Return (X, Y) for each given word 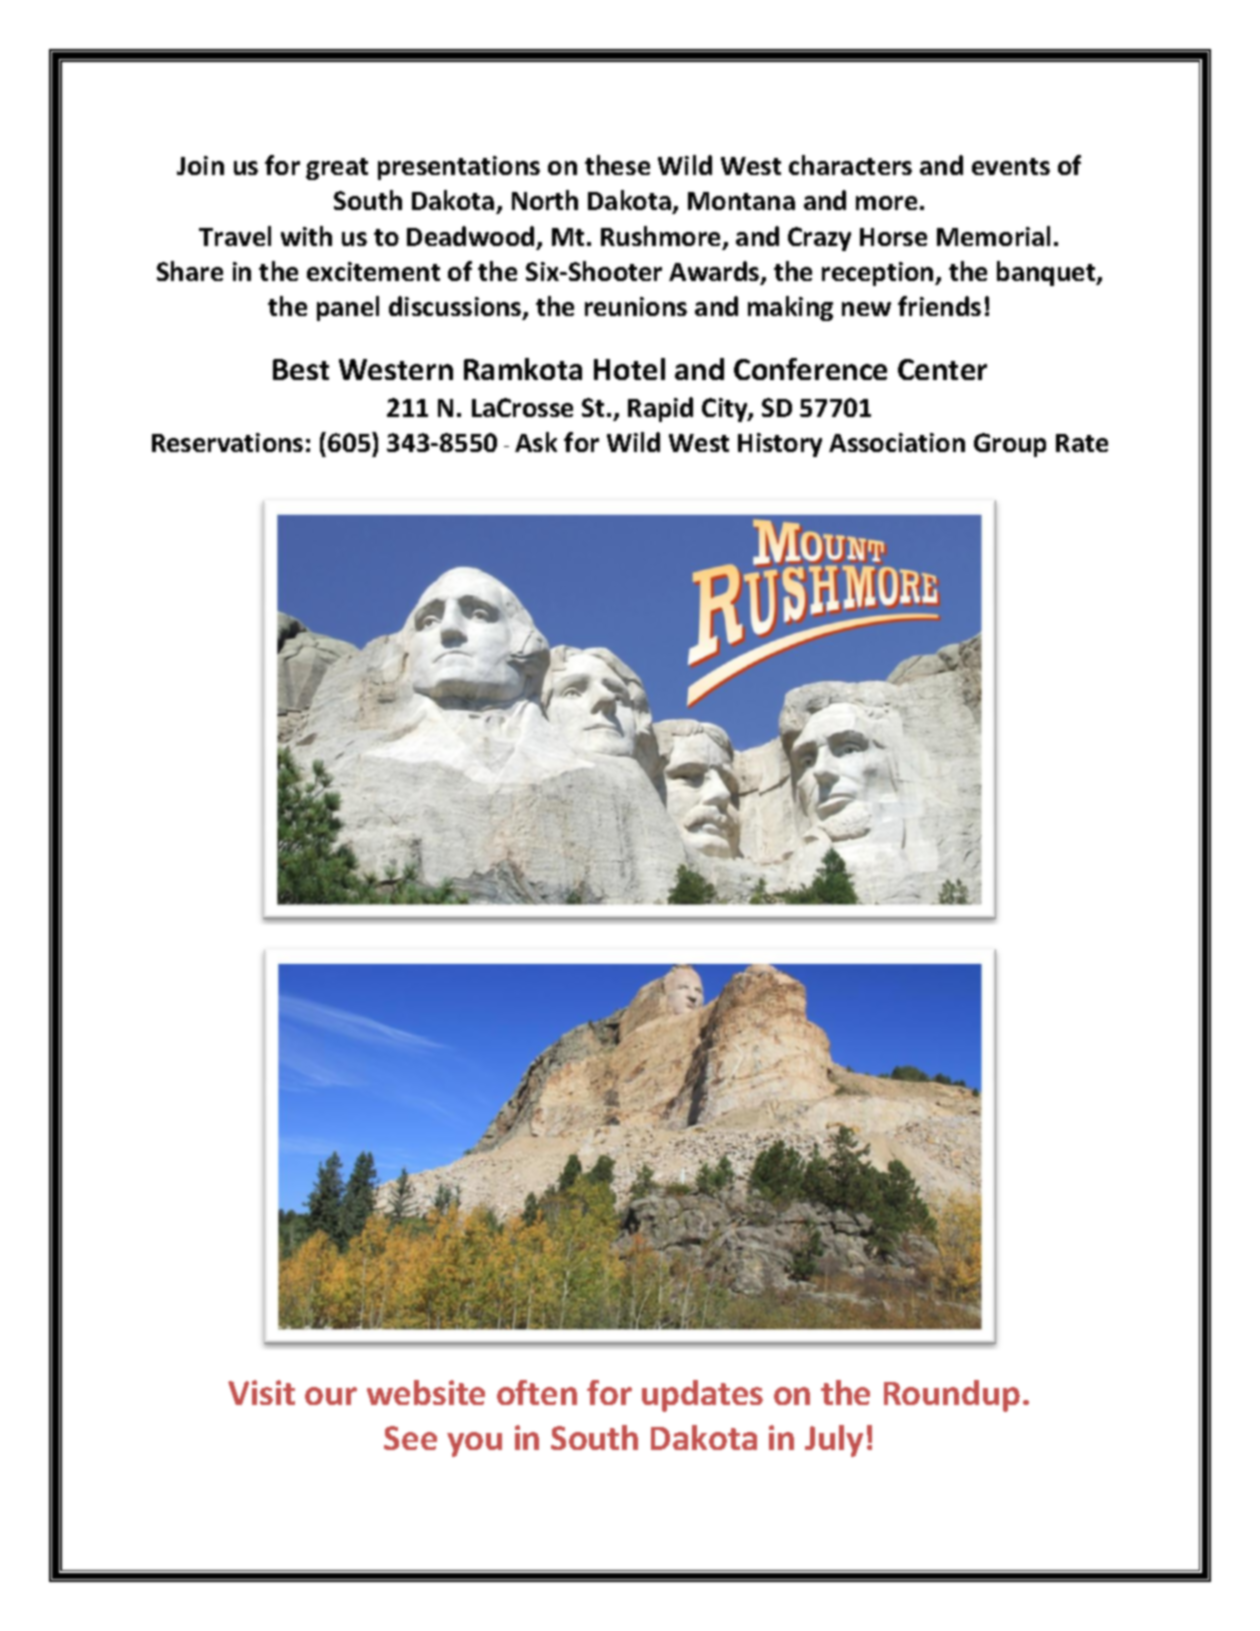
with (306, 236)
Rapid (660, 409)
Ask (536, 442)
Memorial (993, 236)
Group (1010, 445)
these (617, 165)
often (537, 1392)
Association (897, 442)
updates (702, 1396)
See (410, 1438)
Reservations (227, 442)
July (834, 1441)
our (331, 1396)
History (780, 445)
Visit (261, 1392)
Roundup (952, 1396)
